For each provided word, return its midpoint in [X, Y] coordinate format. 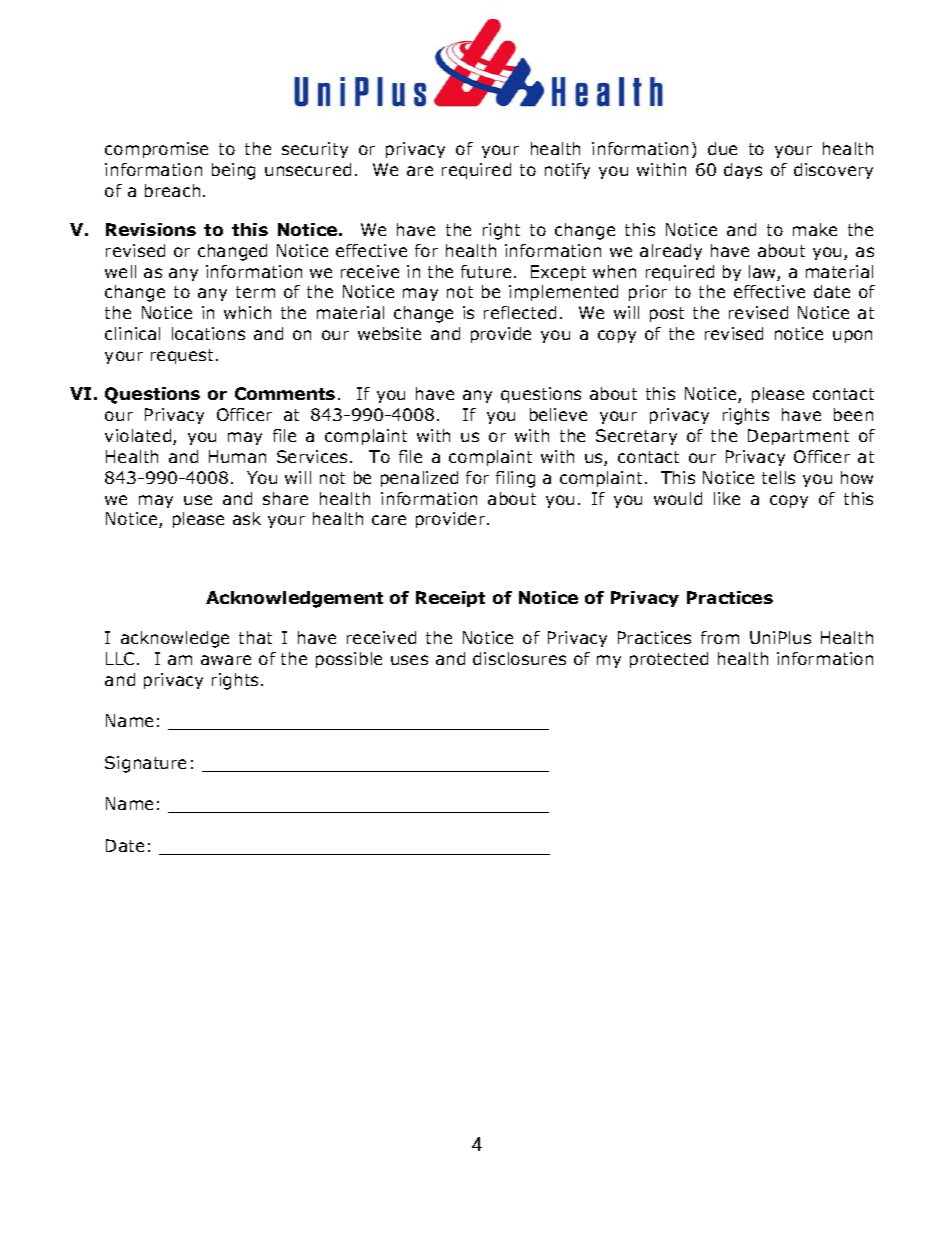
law [763, 273]
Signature [145, 764]
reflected [520, 312]
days [743, 171]
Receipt [450, 599]
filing [515, 479]
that [255, 637]
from [720, 637]
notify [567, 171]
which [247, 312]
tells [778, 477]
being [233, 171]
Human [237, 456]
